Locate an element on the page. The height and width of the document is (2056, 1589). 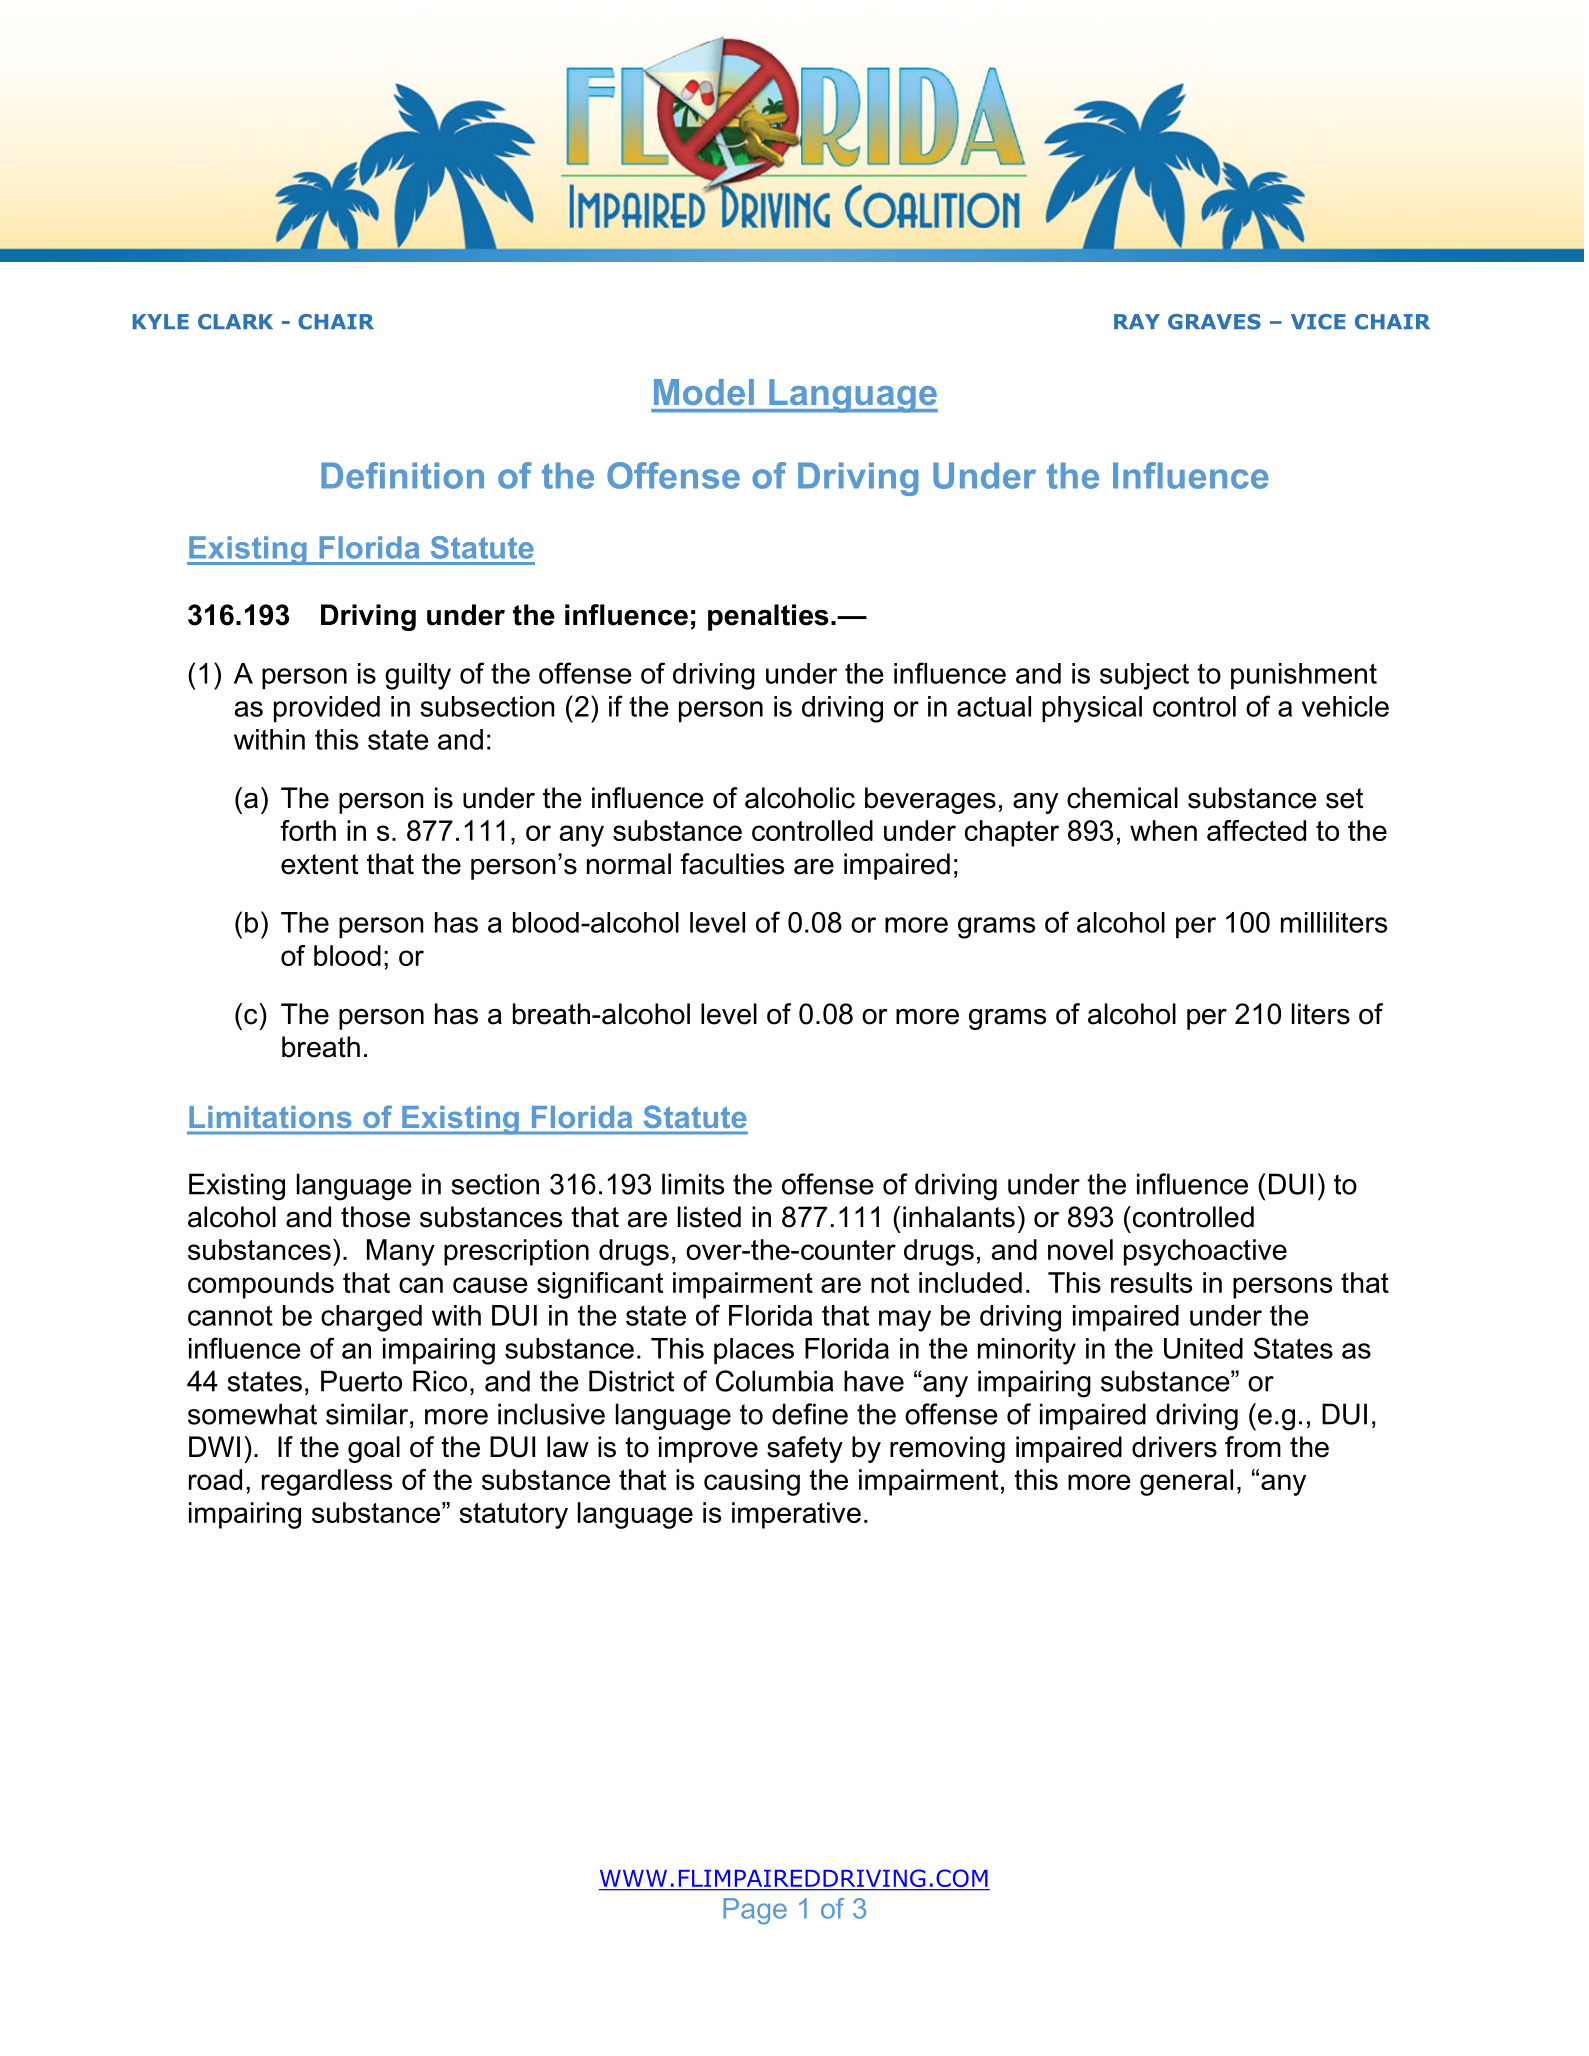
subject is located at coordinates (1144, 676).
